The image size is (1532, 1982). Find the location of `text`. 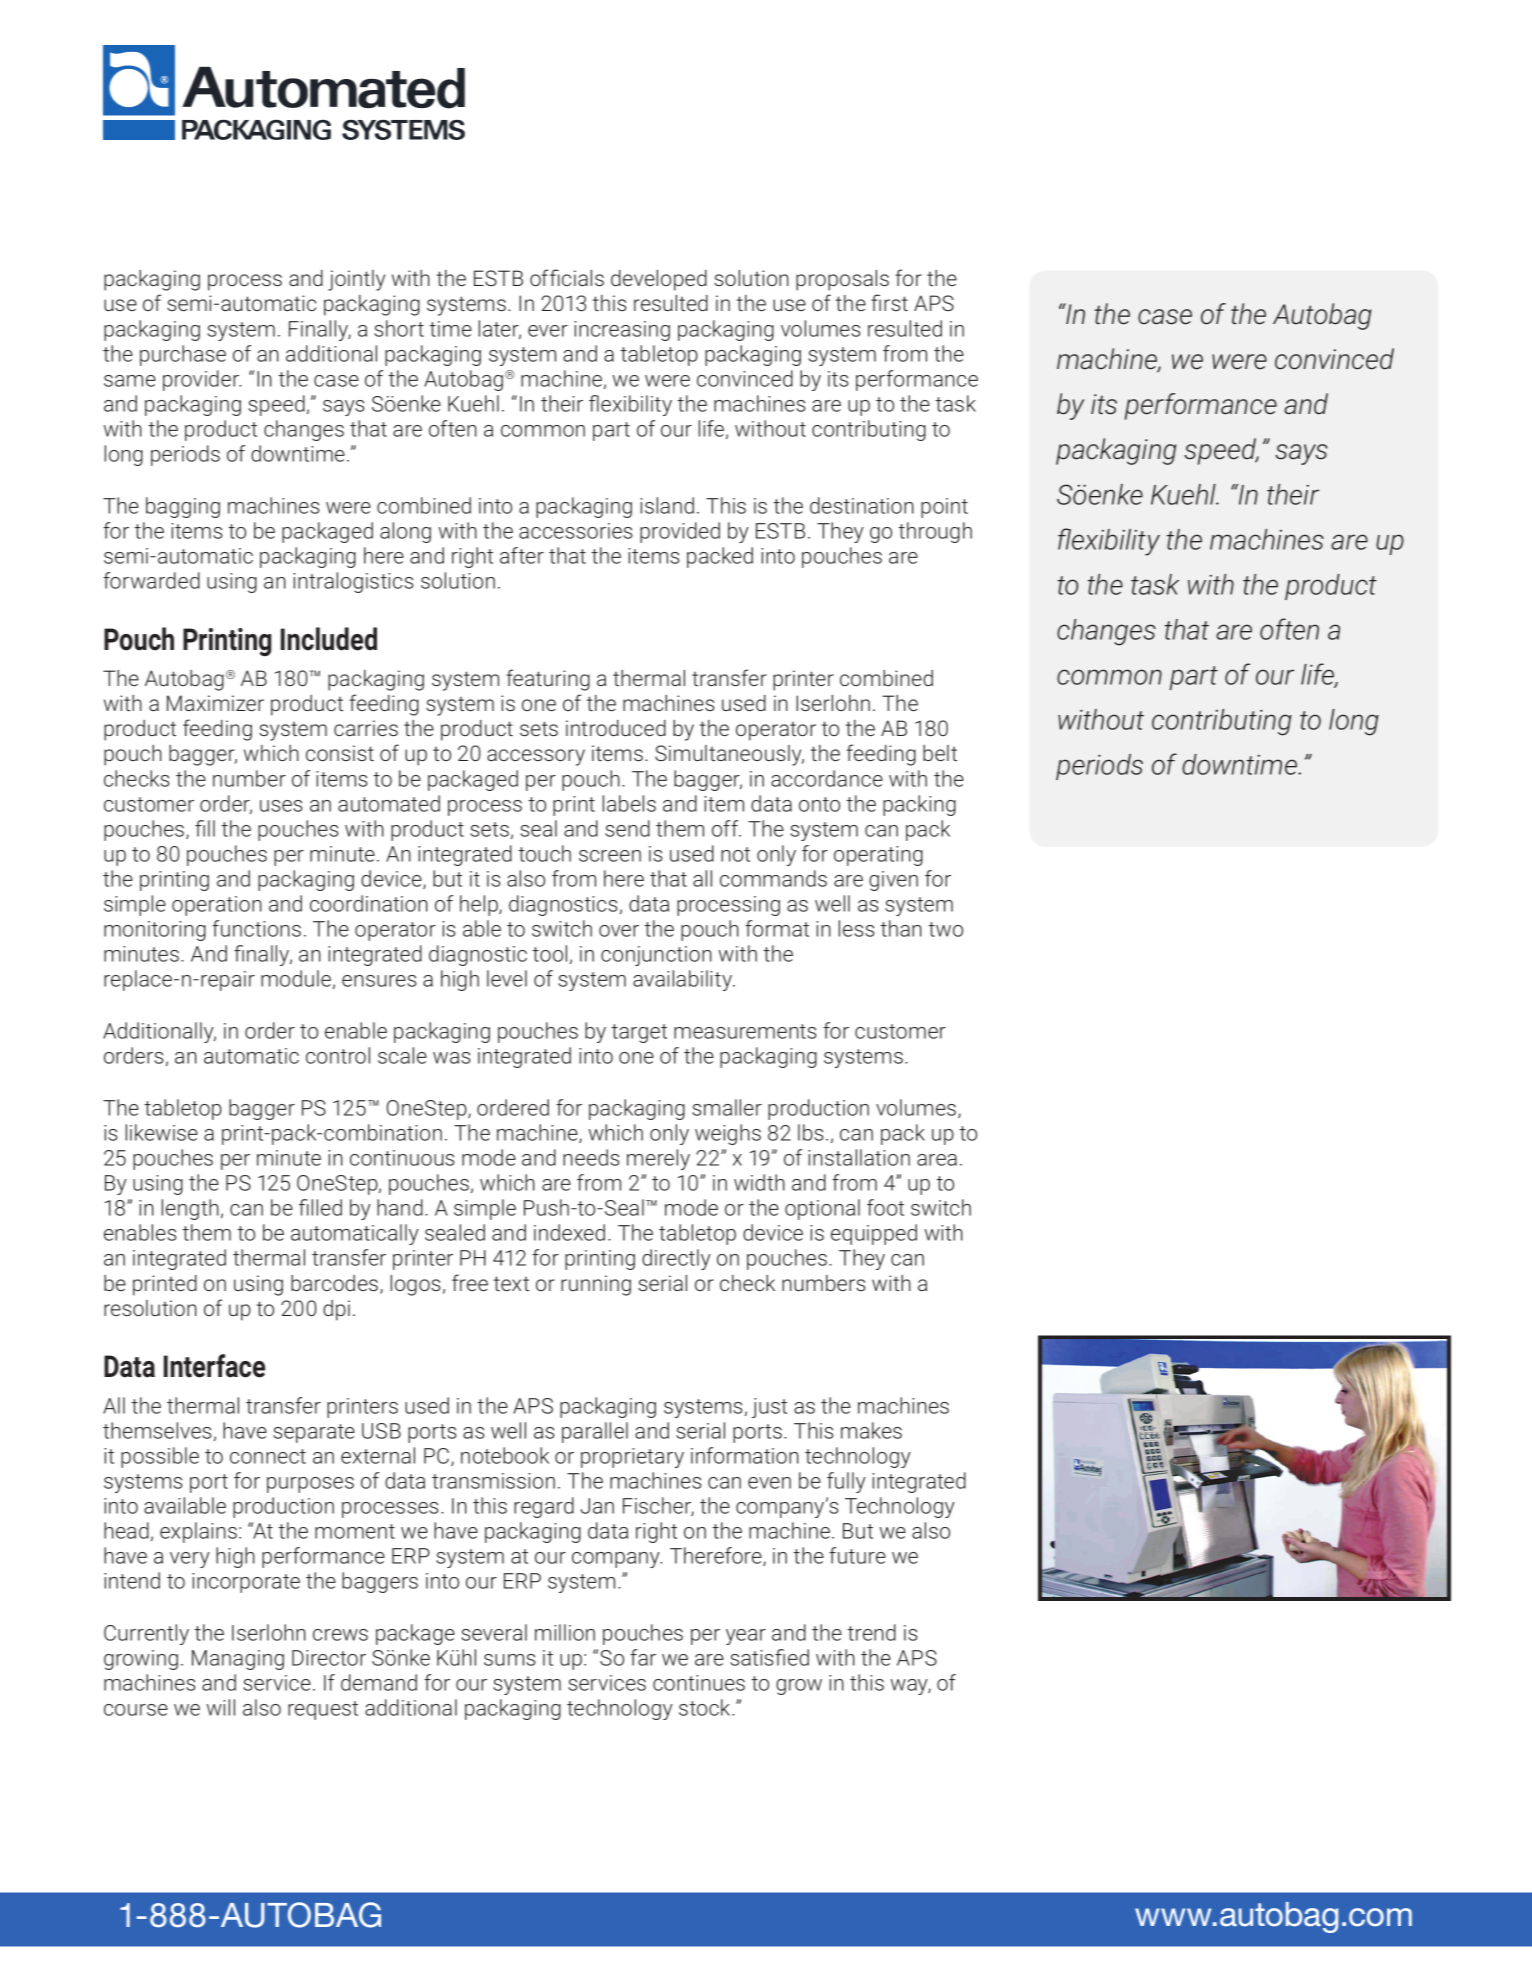

text is located at coordinates (511, 1283).
